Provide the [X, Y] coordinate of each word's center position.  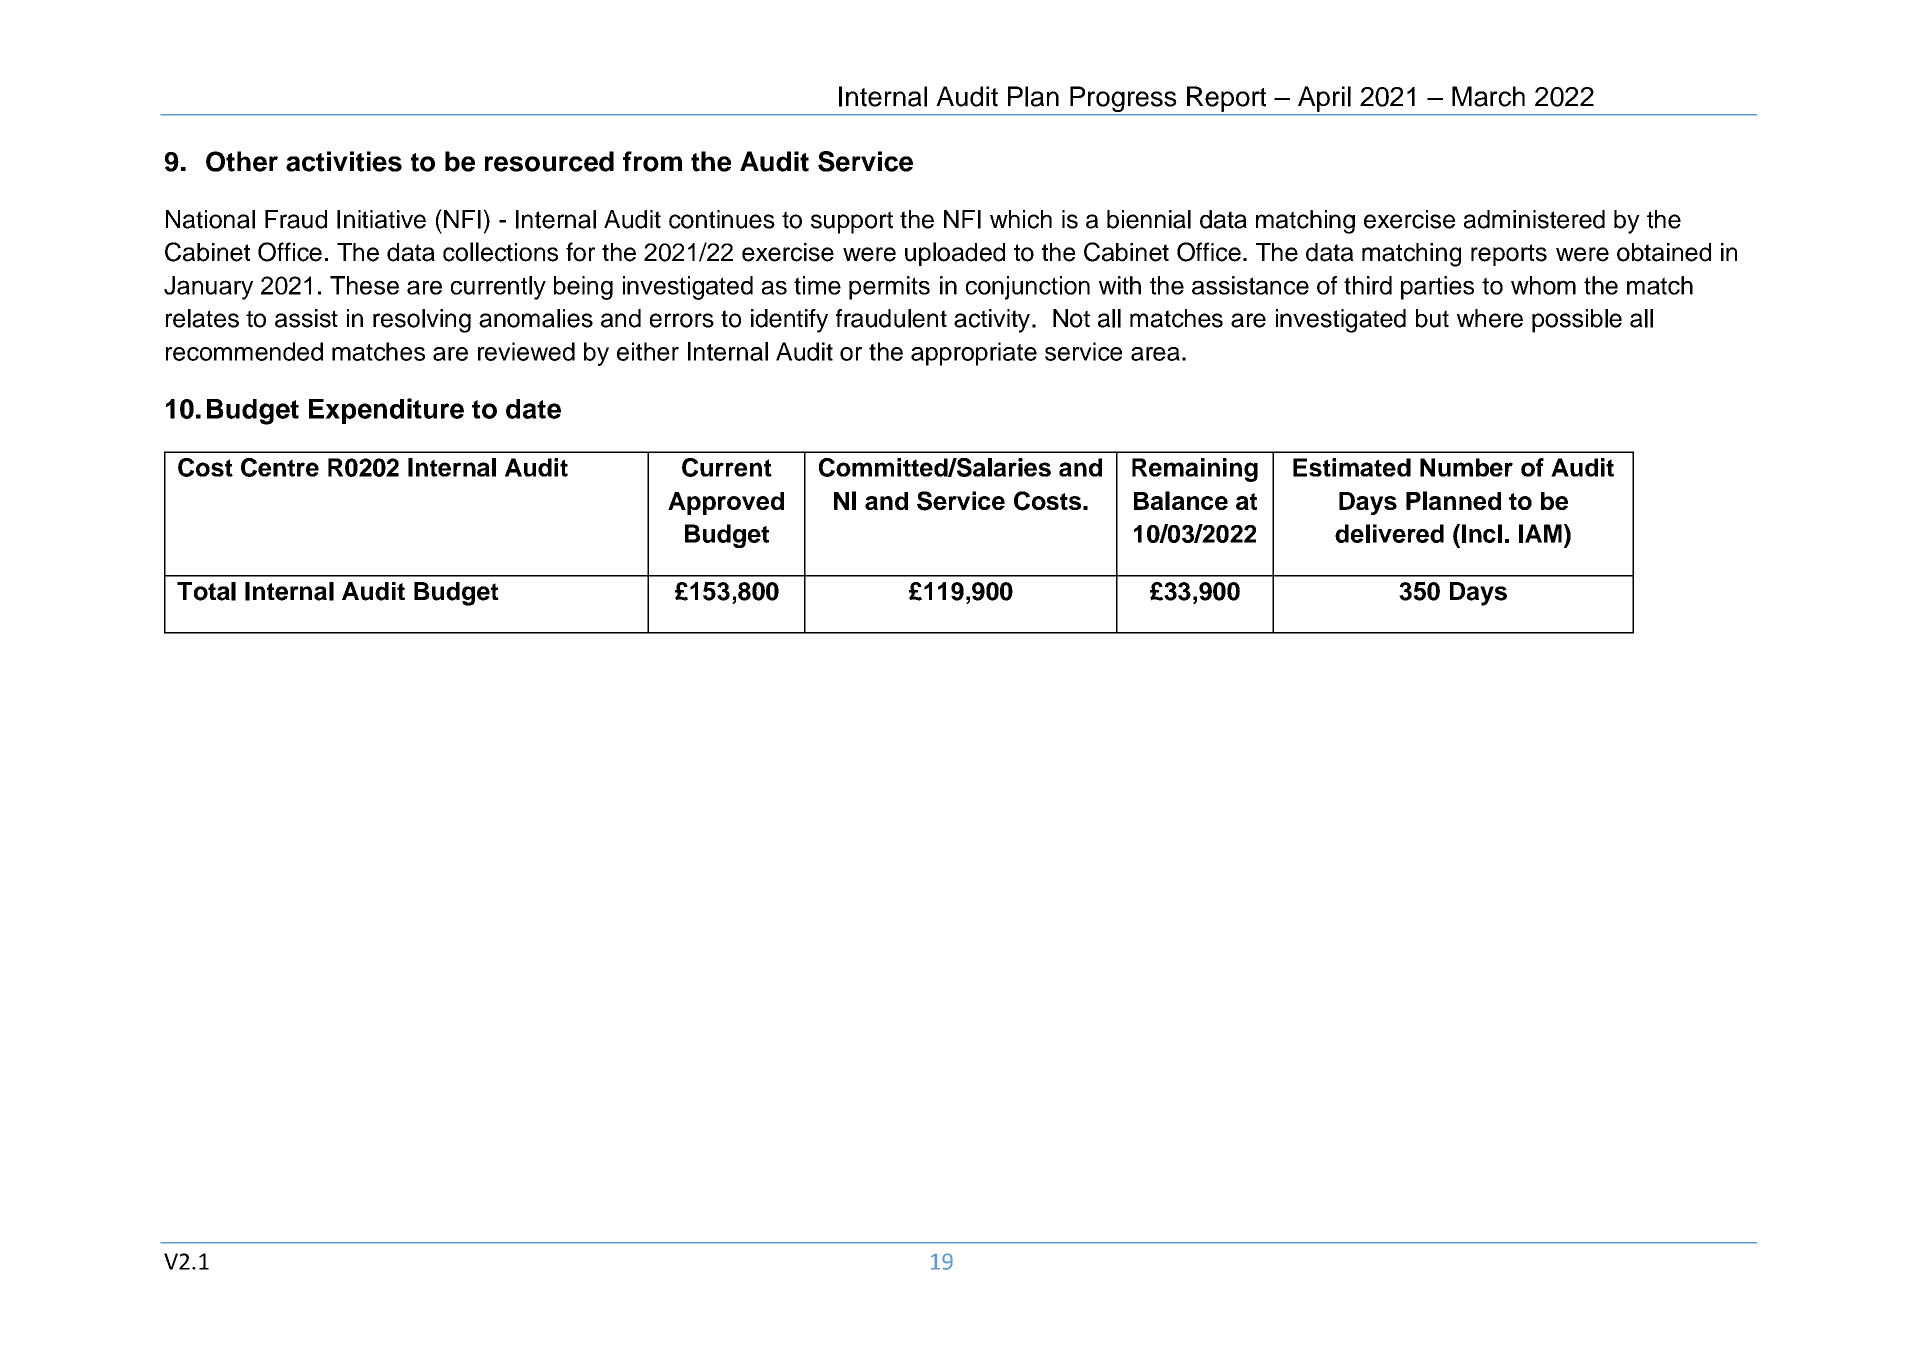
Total [206, 591]
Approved [726, 503]
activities [344, 161]
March [1488, 96]
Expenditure [386, 411]
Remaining [1195, 470]
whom [1543, 285]
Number [1466, 467]
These [364, 285]
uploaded [955, 254]
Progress [1123, 100]
